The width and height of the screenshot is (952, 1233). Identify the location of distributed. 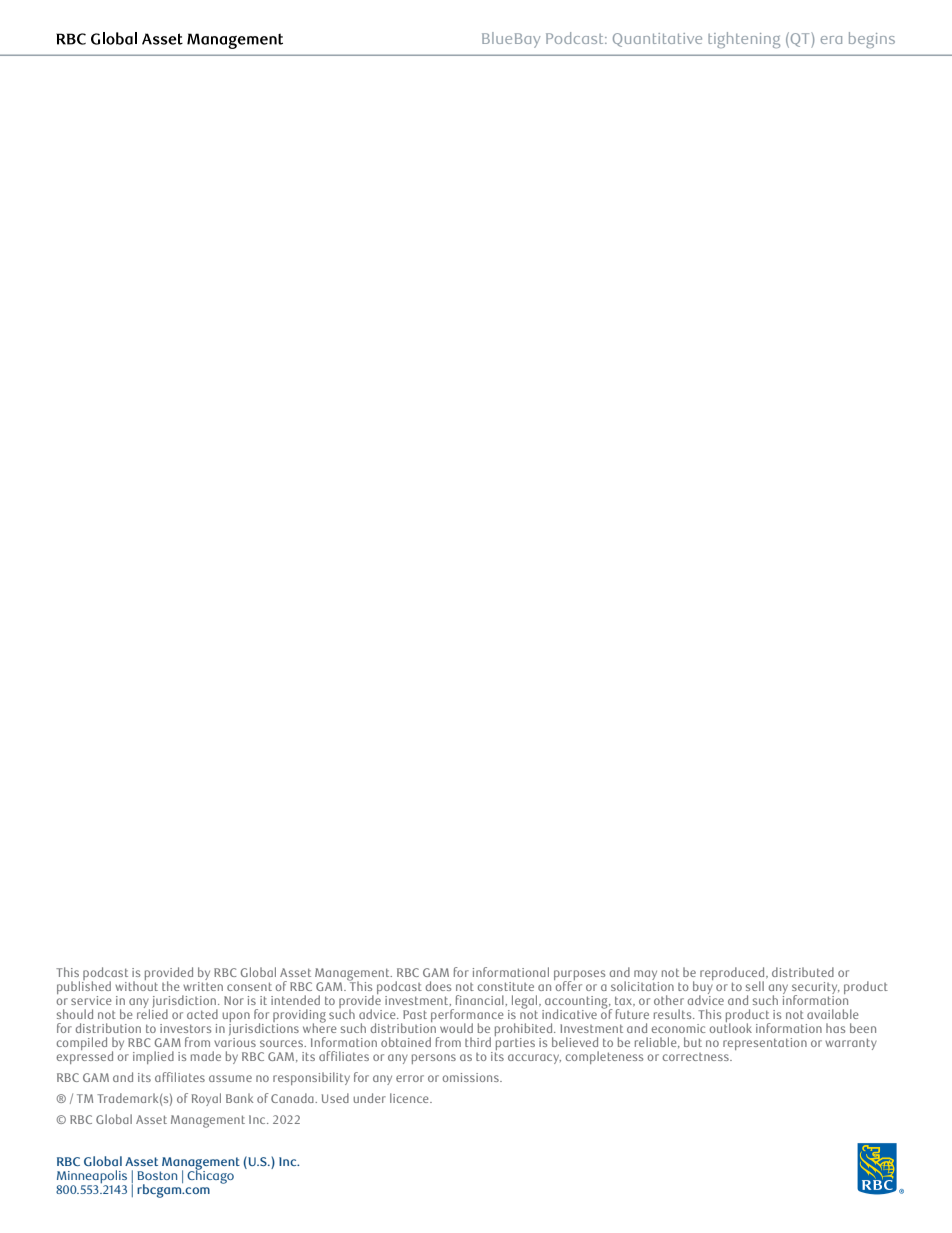
(803, 972).
